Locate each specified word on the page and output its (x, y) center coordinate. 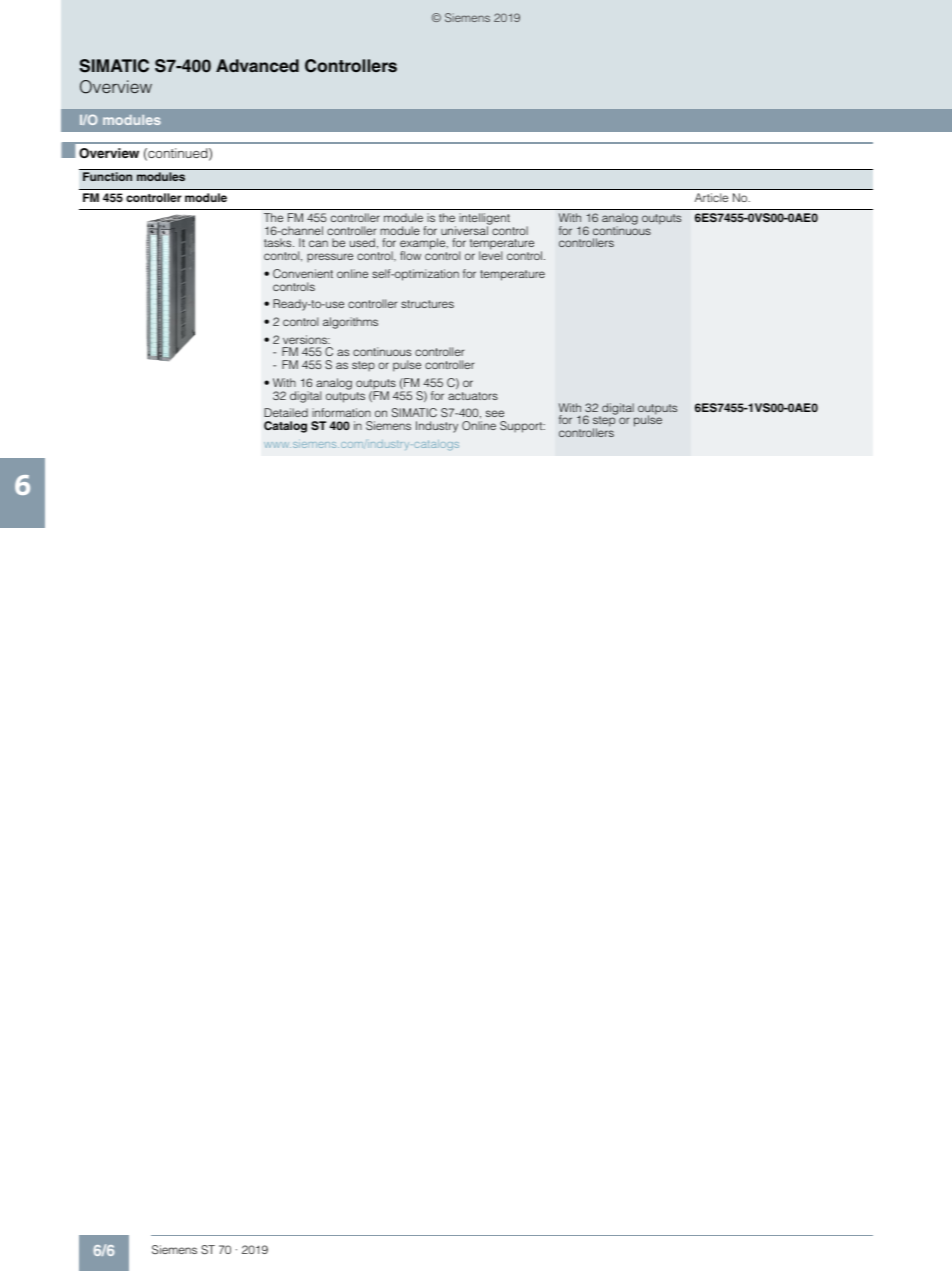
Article (711, 197)
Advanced (257, 65)
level (490, 255)
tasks (279, 242)
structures (427, 304)
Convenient (303, 273)
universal (465, 229)
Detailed (286, 412)
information (341, 412)
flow (410, 255)
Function (107, 176)
